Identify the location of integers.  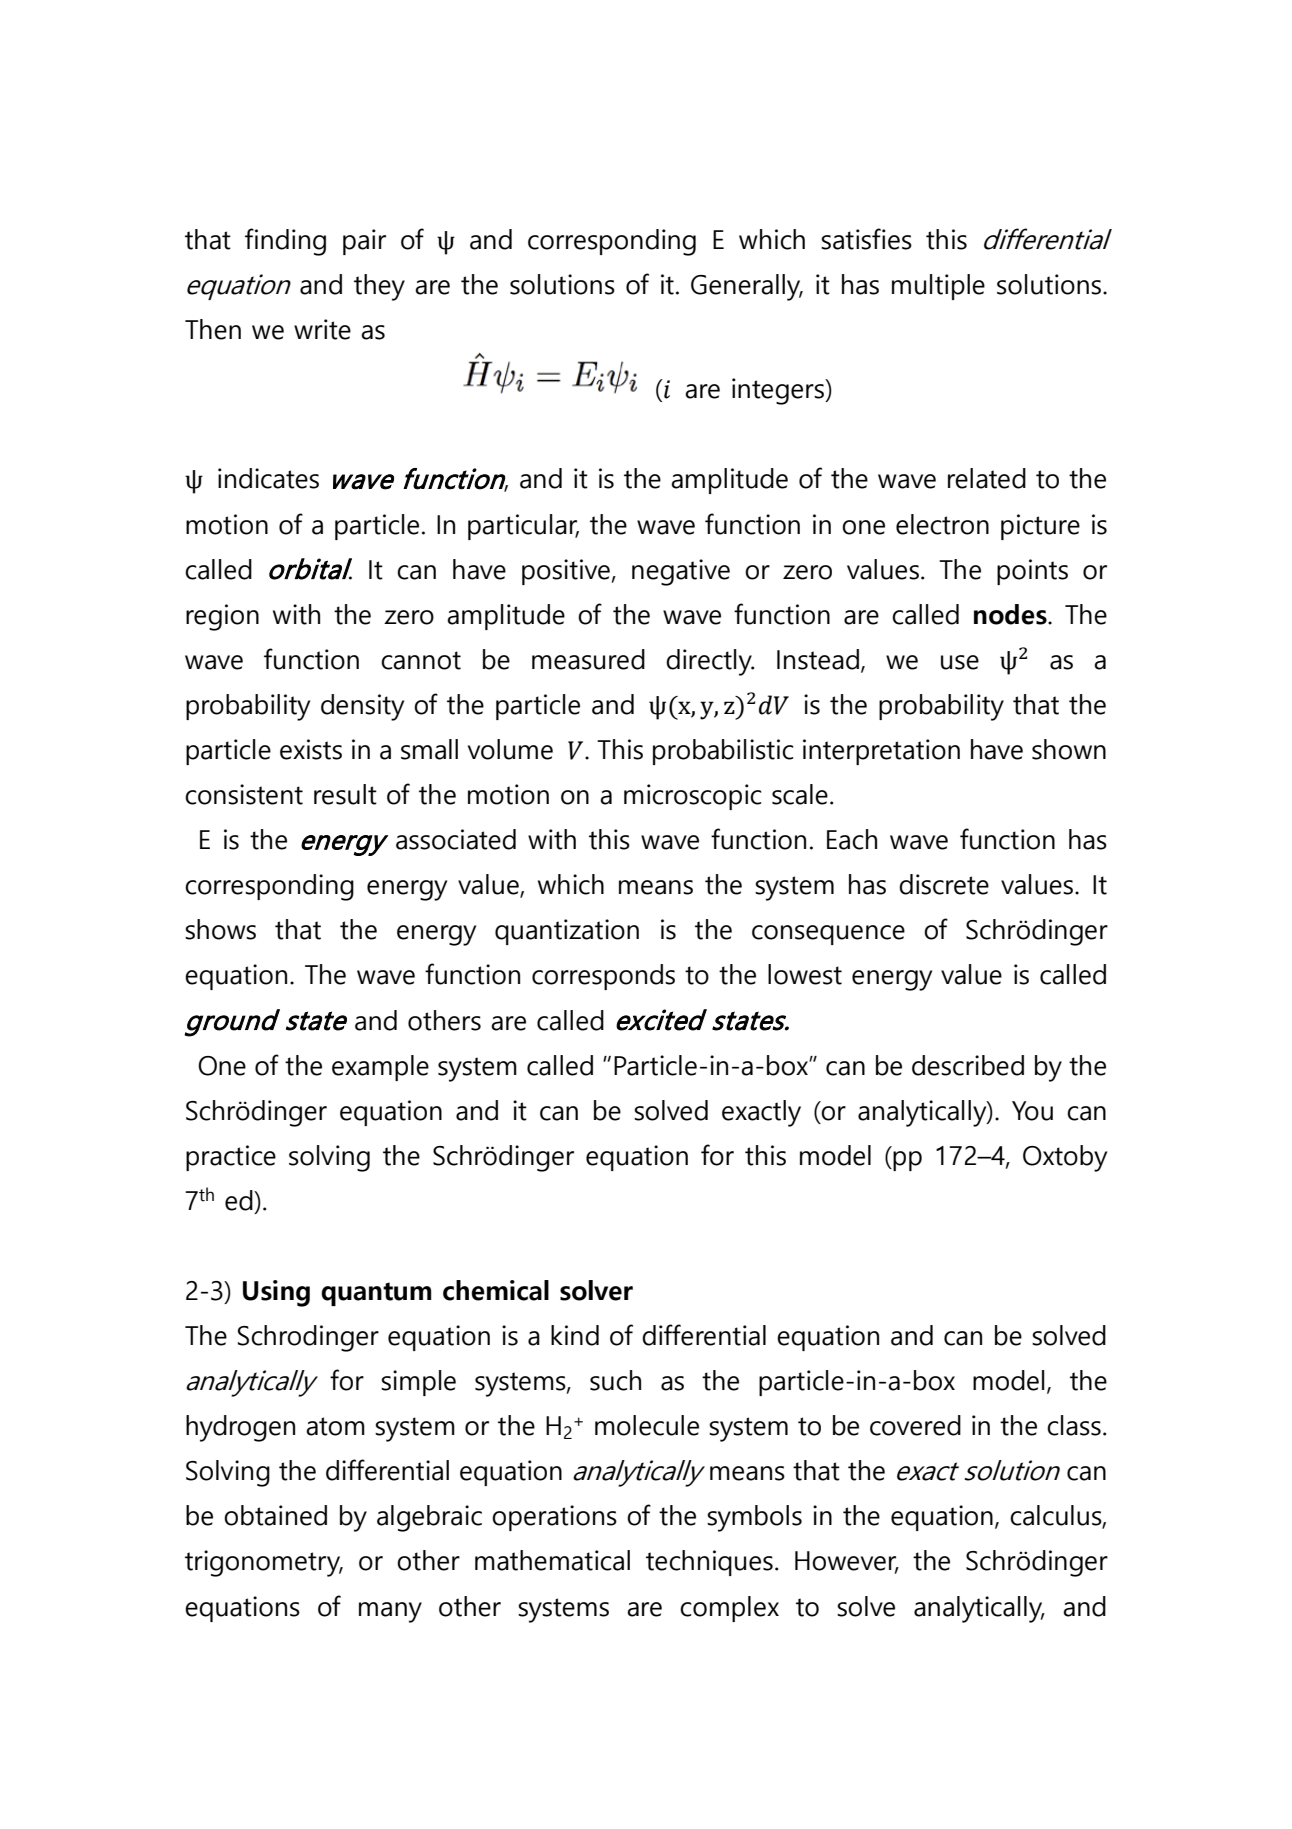
(779, 391).
